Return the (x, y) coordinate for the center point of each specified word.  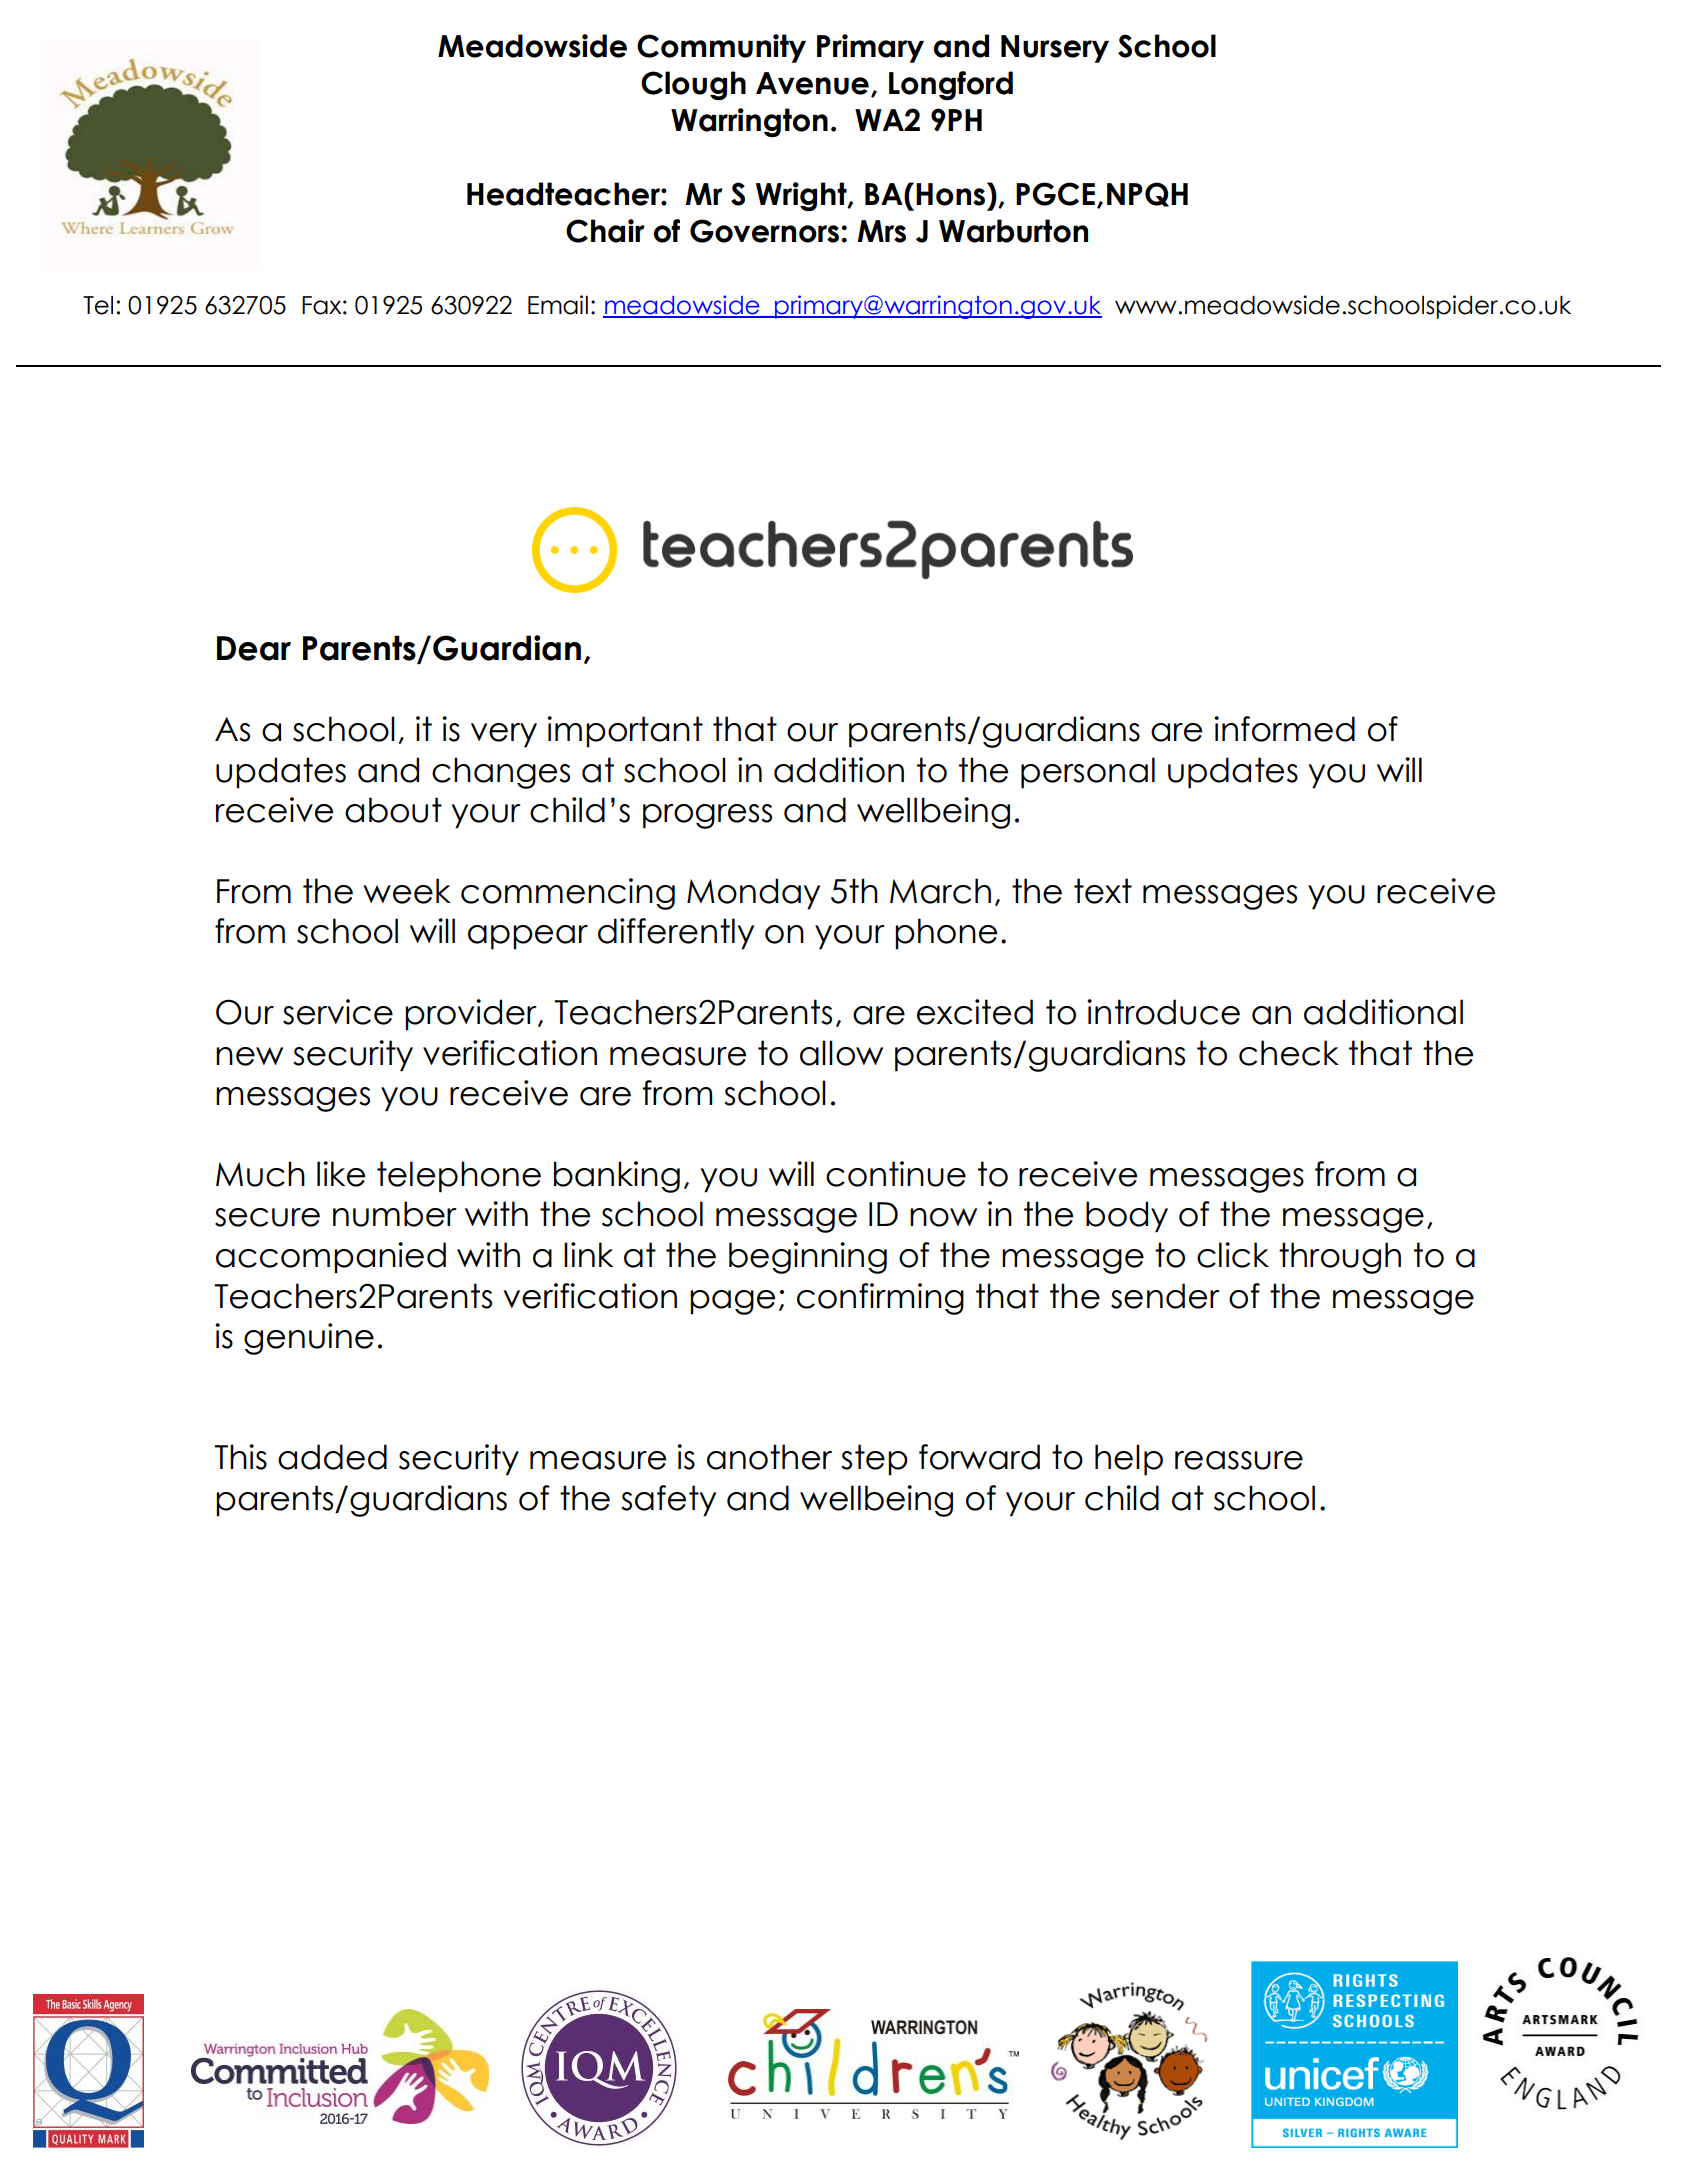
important (625, 732)
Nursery (1055, 49)
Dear (254, 648)
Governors (764, 231)
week (407, 891)
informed (1284, 729)
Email (558, 305)
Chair (605, 231)
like (341, 1174)
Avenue (812, 83)
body (1127, 1217)
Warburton (1013, 231)
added (332, 1457)
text (1103, 891)
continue (896, 1174)
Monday (753, 894)
